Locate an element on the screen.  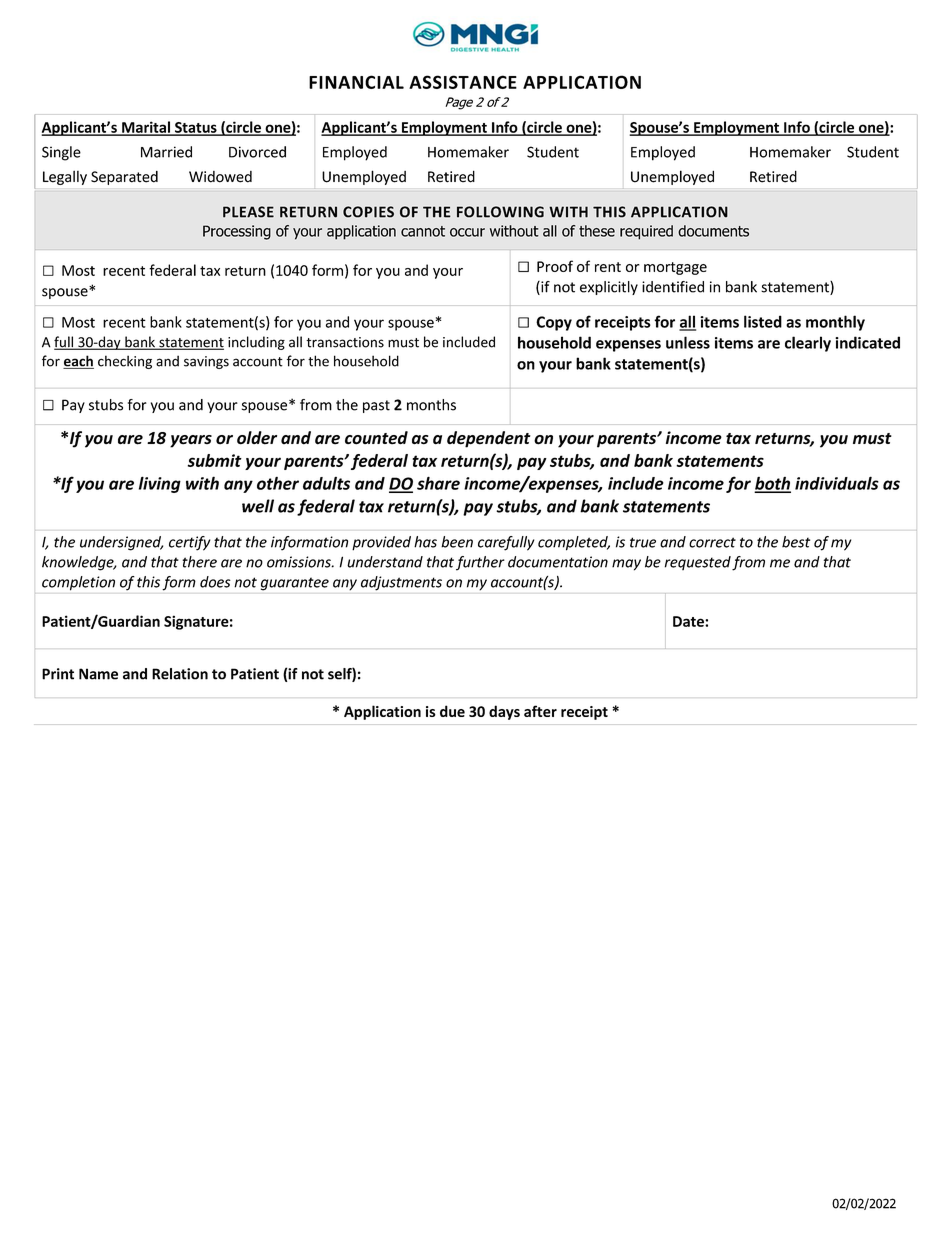
Relation is located at coordinates (180, 674).
